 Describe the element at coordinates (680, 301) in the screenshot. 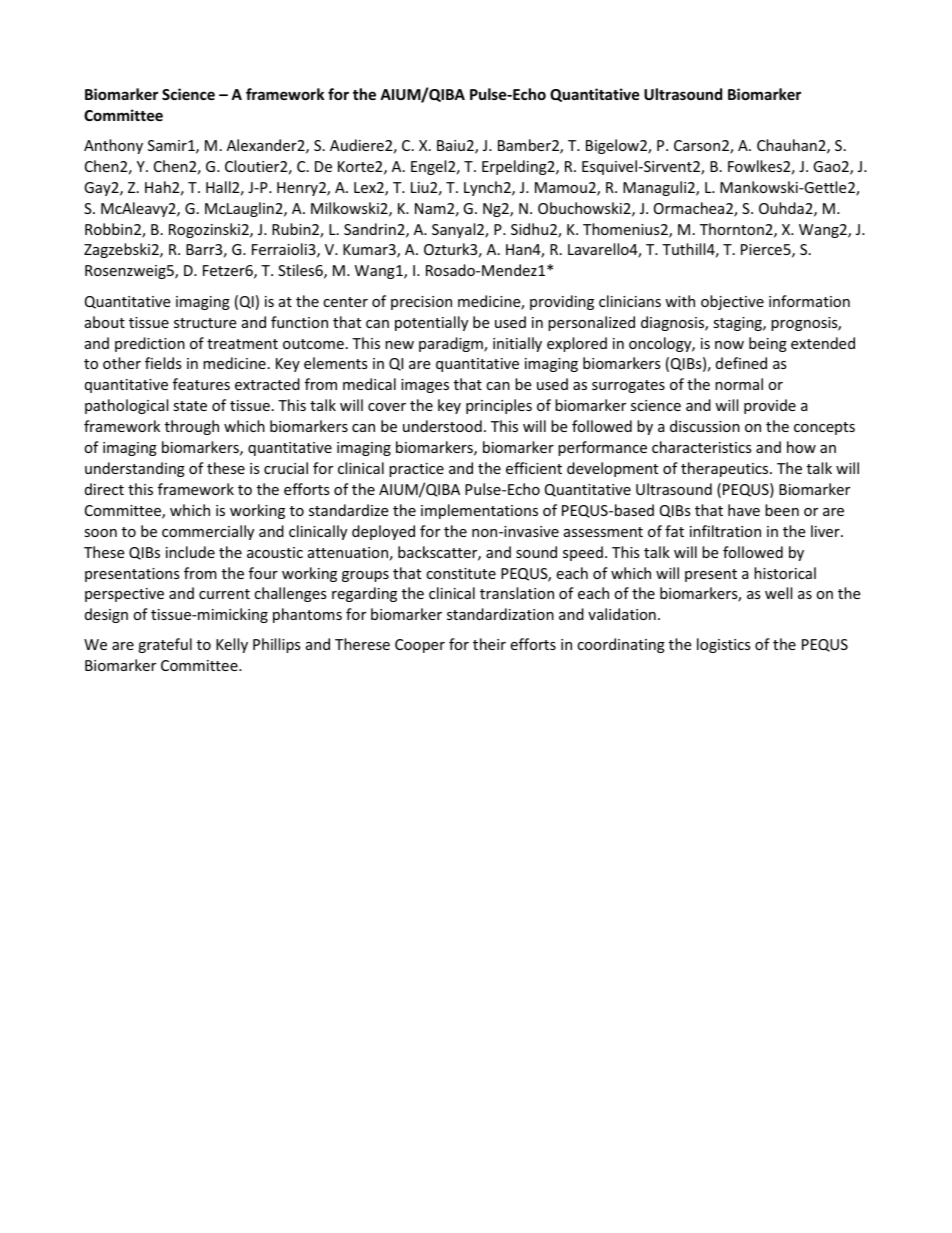

I see `with` at that location.
